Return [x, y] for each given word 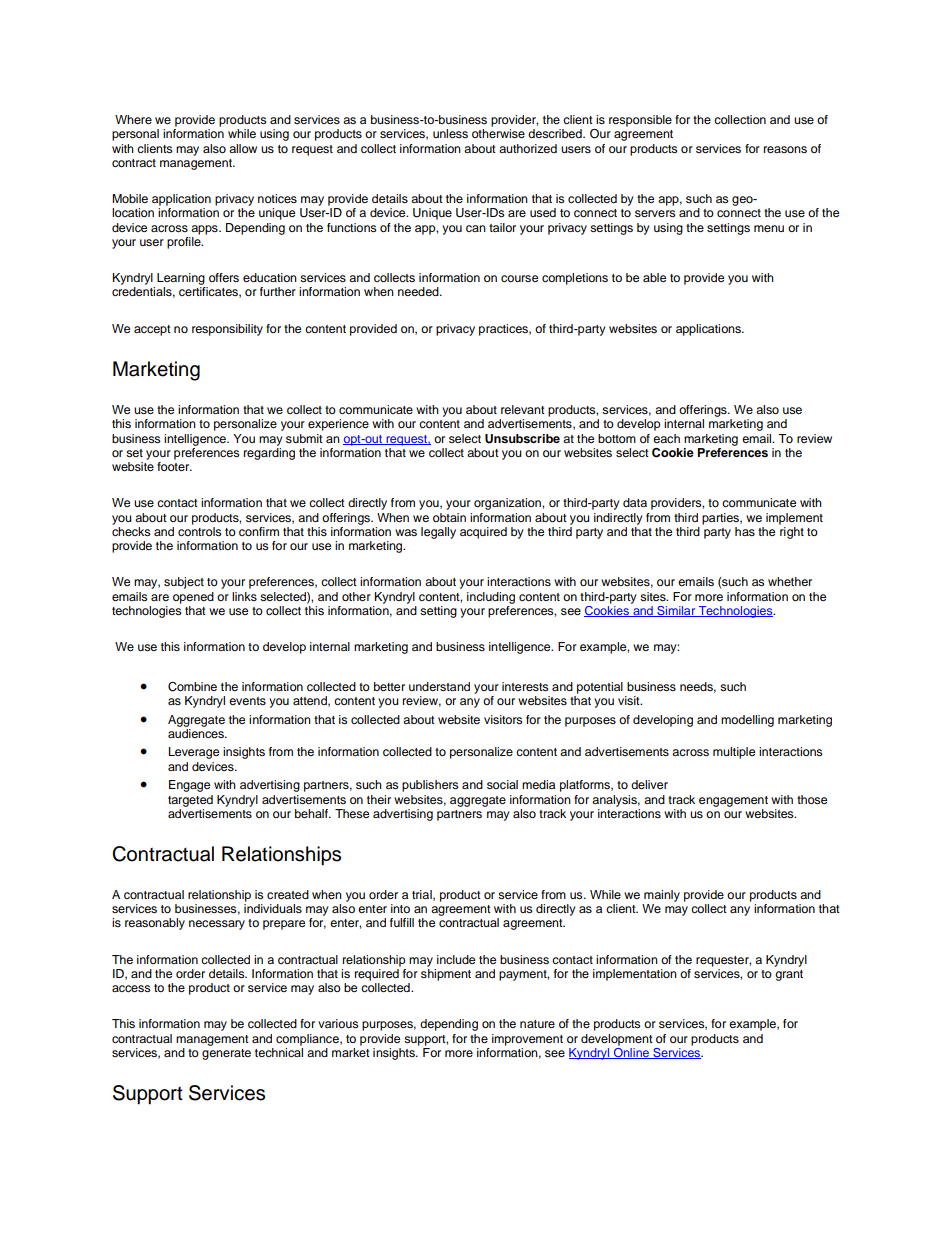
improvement [527, 1040]
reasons [785, 149]
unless [450, 133]
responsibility [227, 330]
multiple [734, 753]
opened [193, 598]
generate [226, 1054]
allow [243, 148]
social [502, 784]
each [666, 438]
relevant [523, 409]
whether [790, 581]
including [491, 598]
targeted [190, 801]
